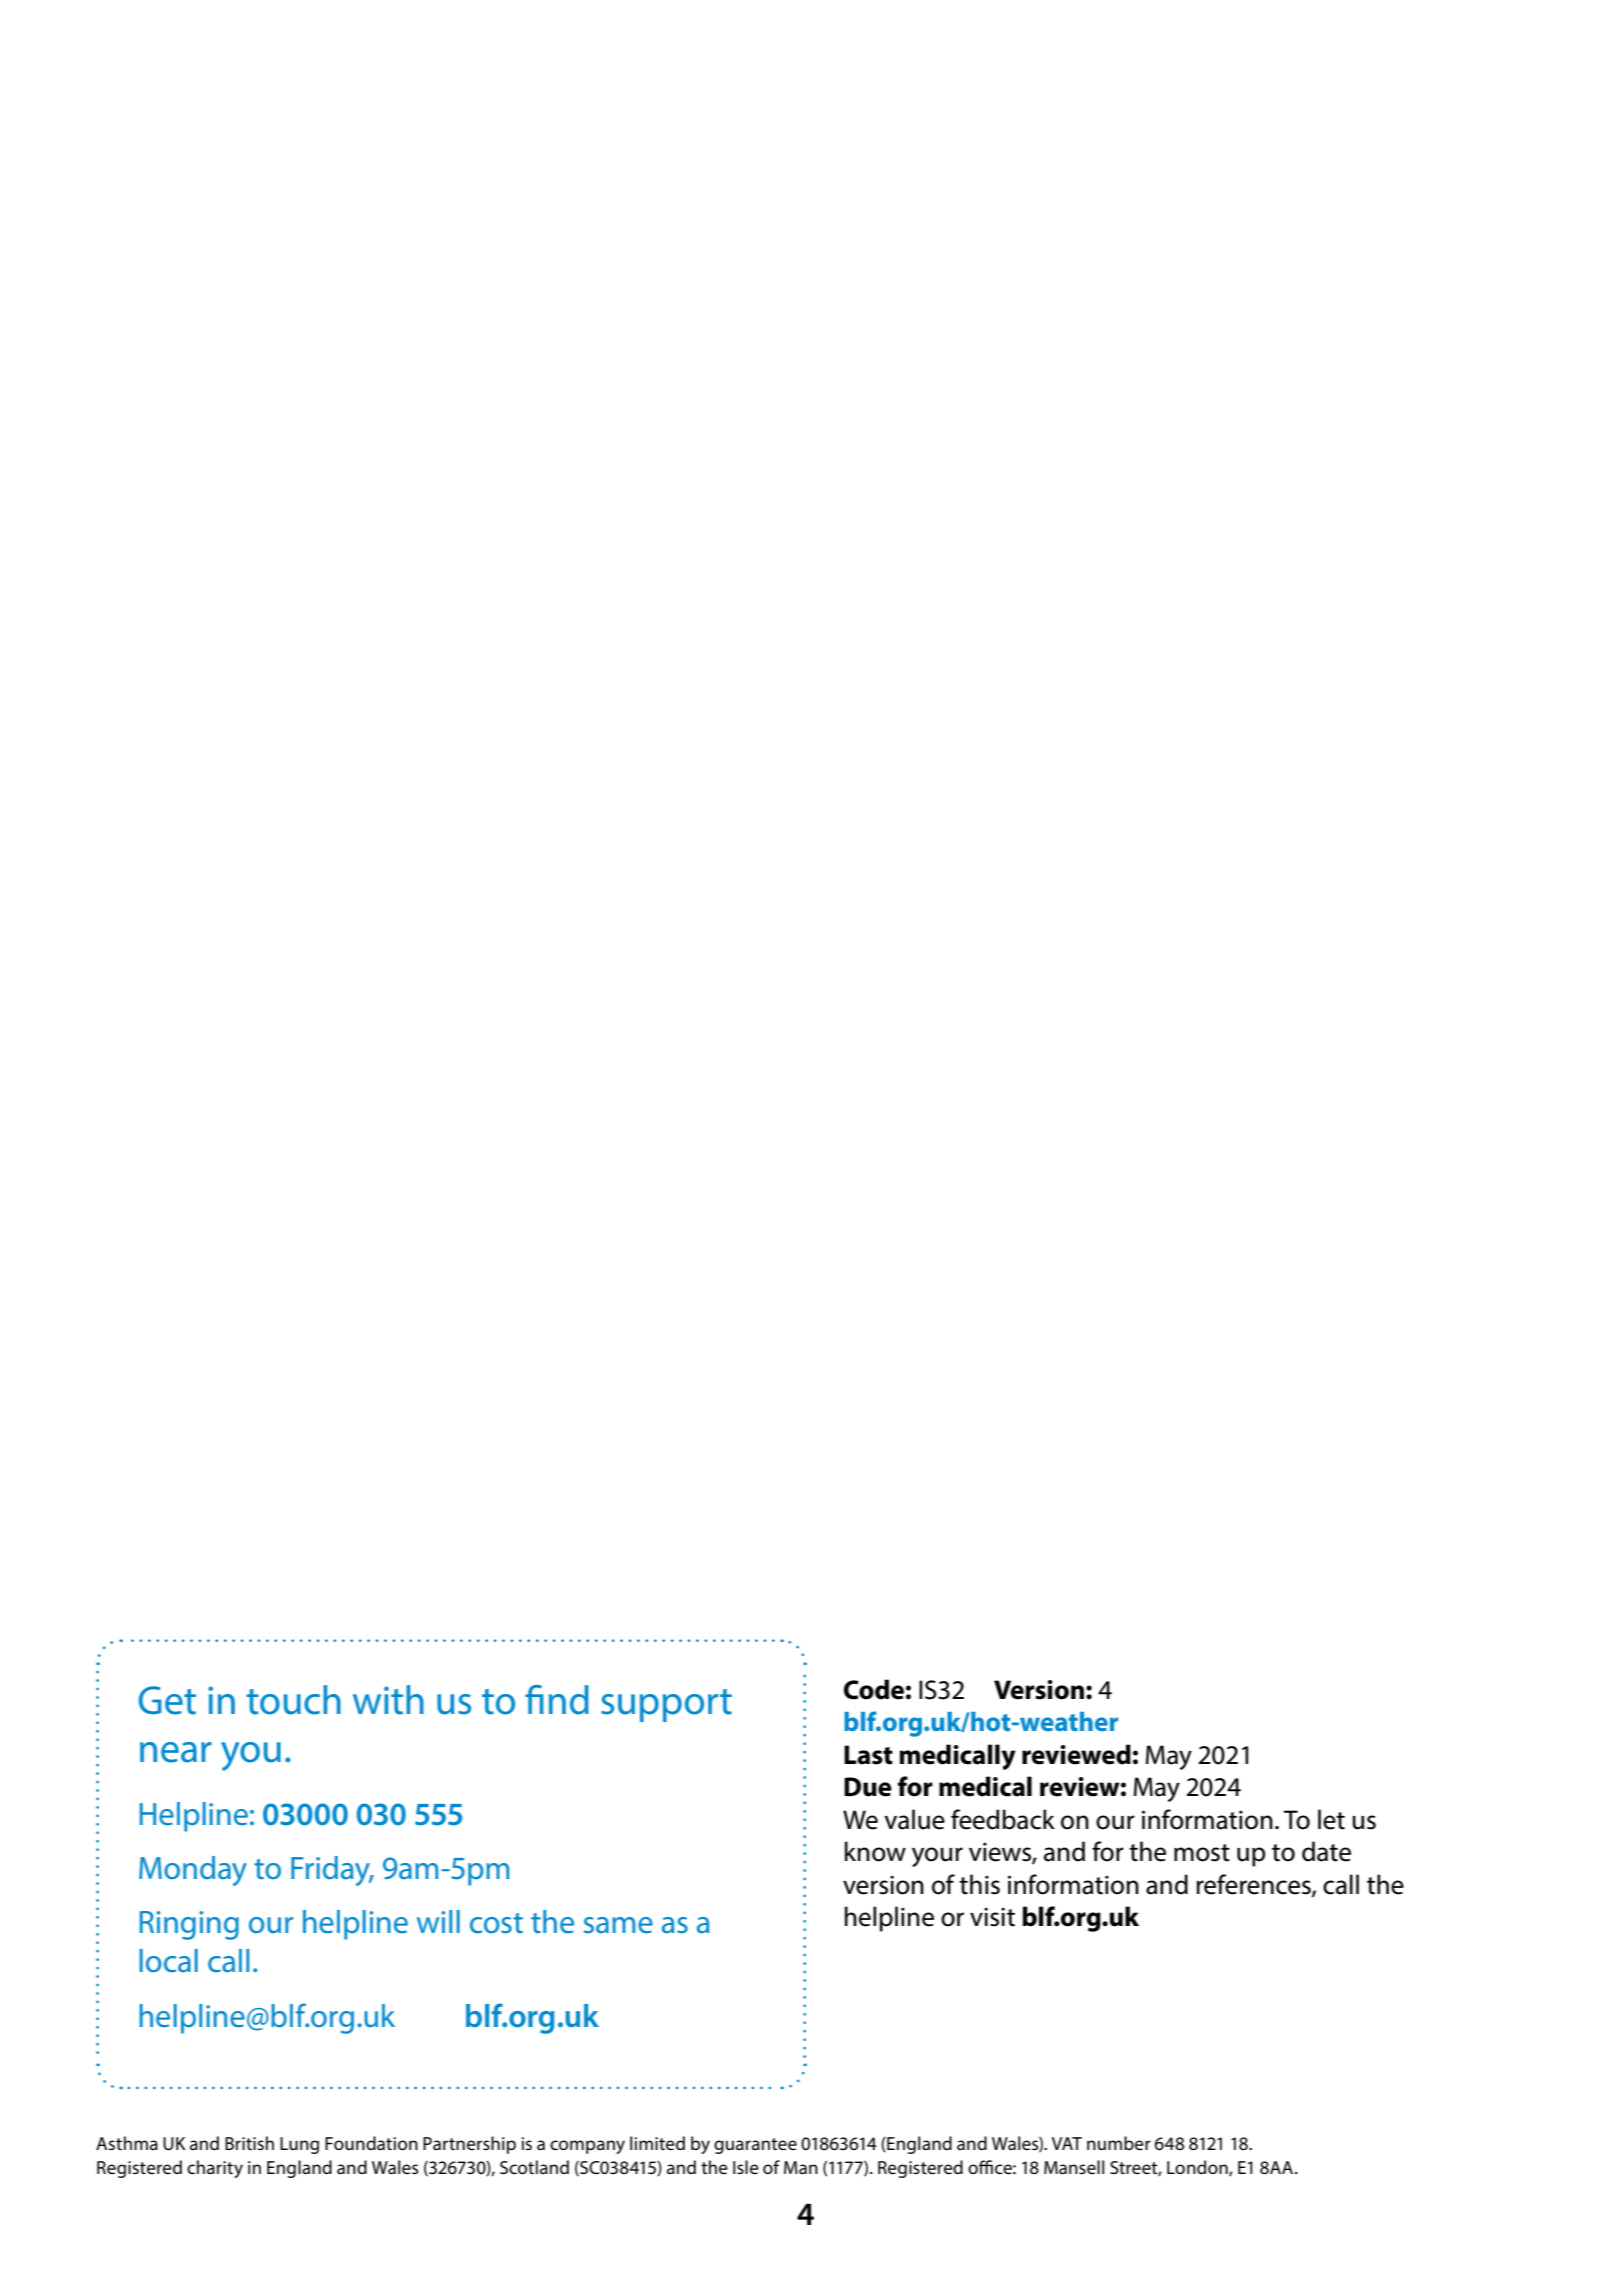  Describe the element at coordinates (755, 2146) in the image. I see `guarantee` at that location.
